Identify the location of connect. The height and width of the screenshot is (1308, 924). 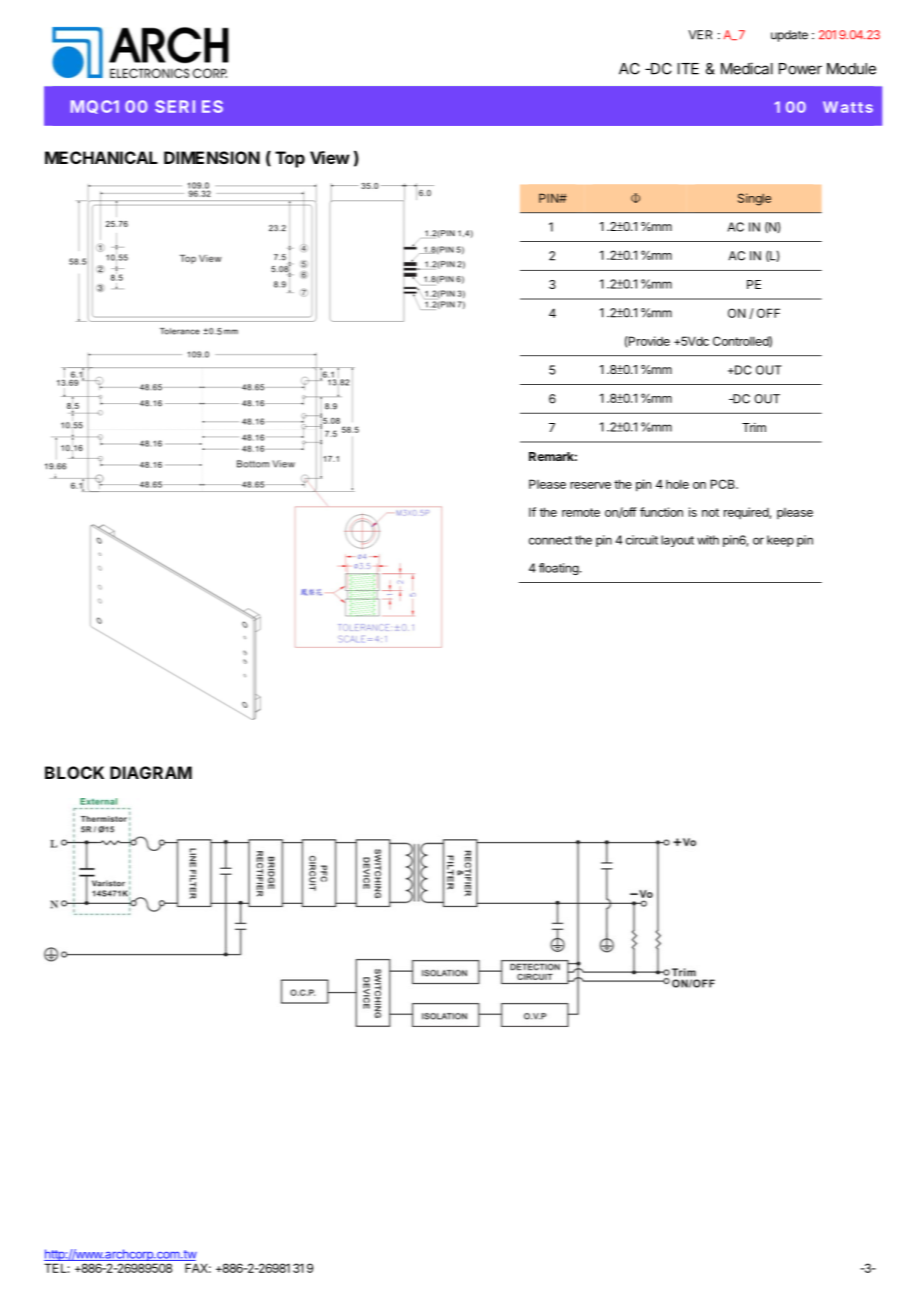
(550, 540).
